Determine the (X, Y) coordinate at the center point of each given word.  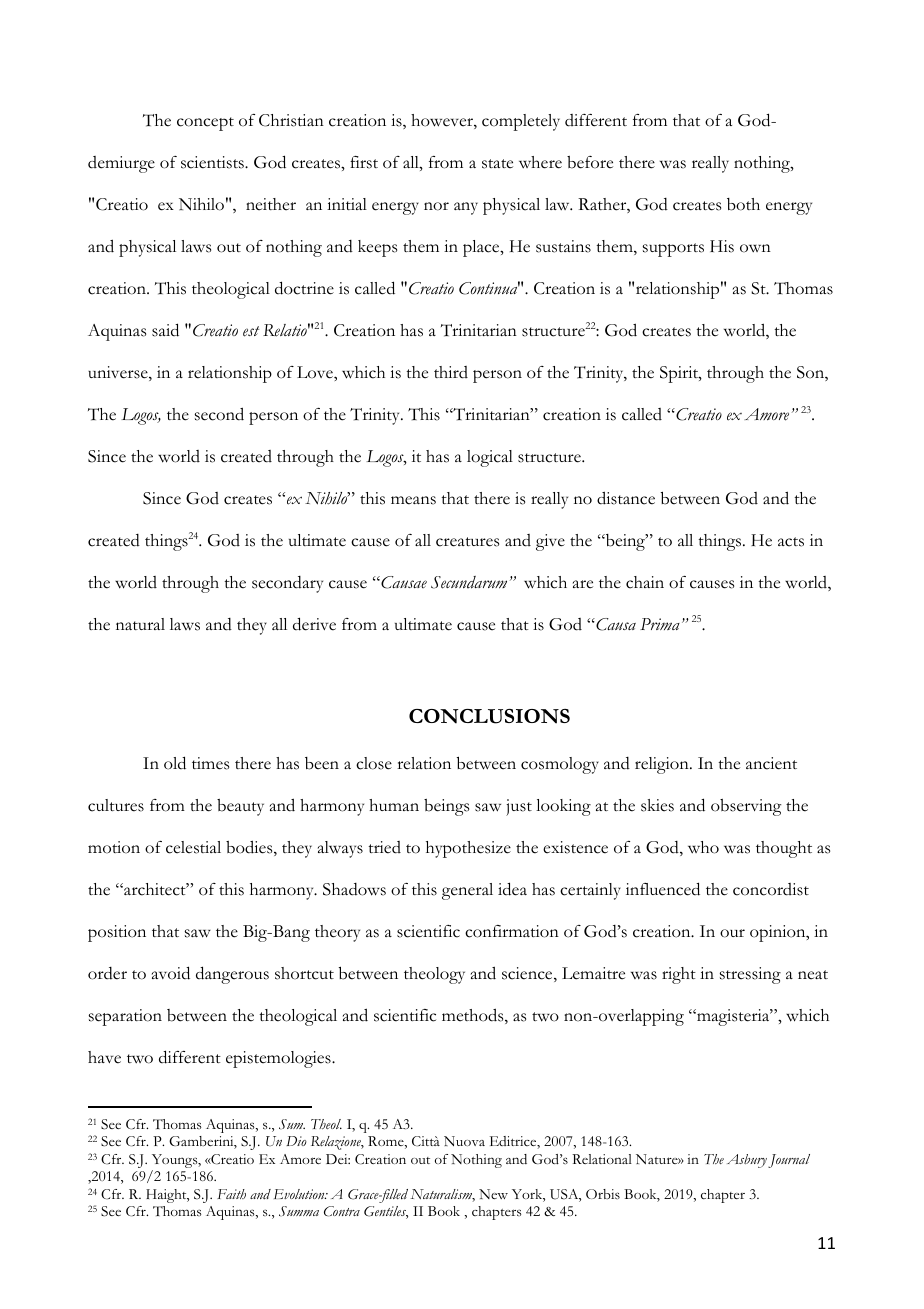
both (743, 204)
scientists (213, 162)
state (497, 164)
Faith (231, 1194)
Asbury (747, 1161)
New (493, 1194)
